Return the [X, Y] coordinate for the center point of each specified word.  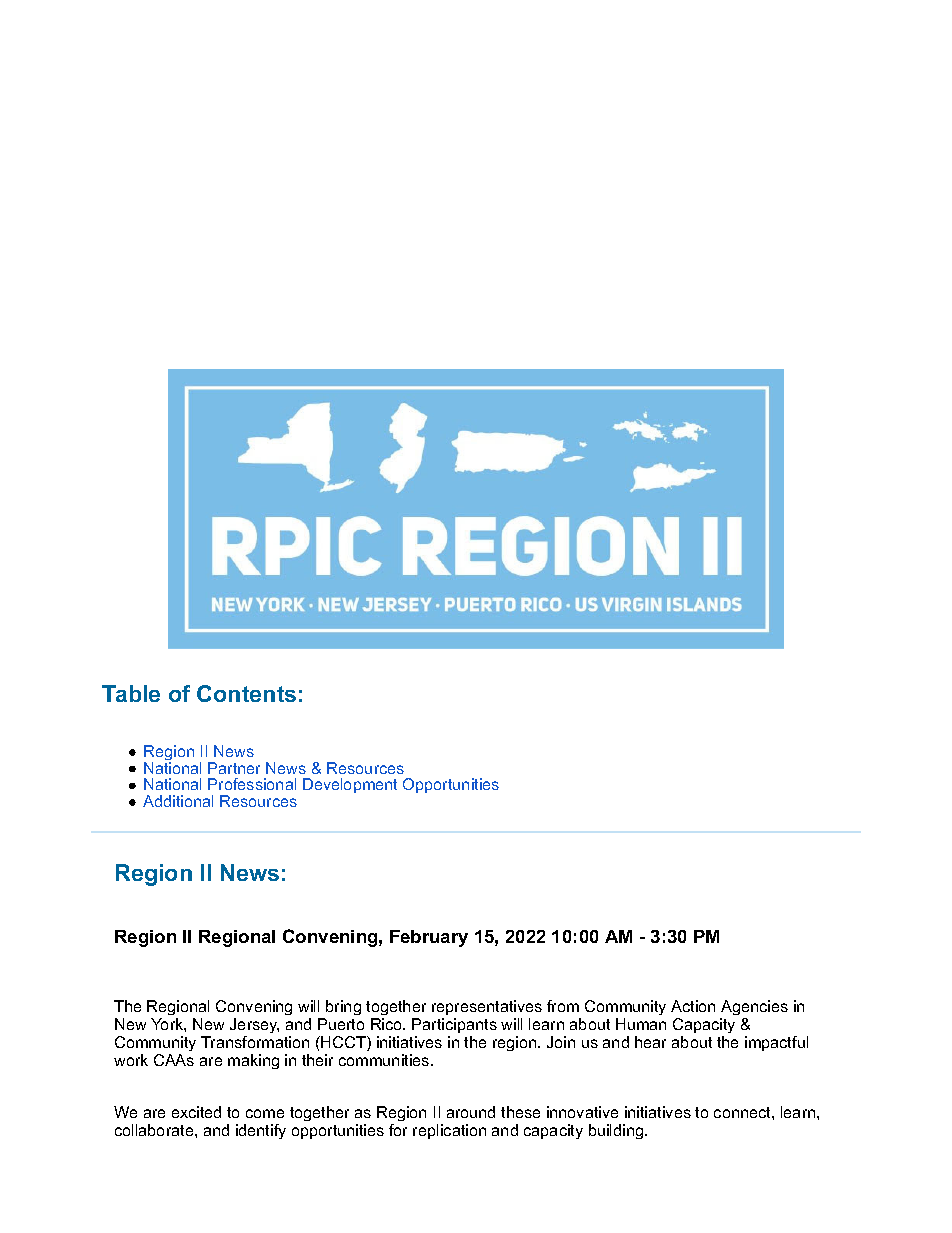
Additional [178, 801]
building [617, 1131]
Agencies [754, 1009]
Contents [246, 693]
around [471, 1112]
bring [342, 1009]
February [429, 938]
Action [693, 1006]
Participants [454, 1025]
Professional [252, 784]
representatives [487, 1007]
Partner [234, 768]
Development [350, 785]
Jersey [254, 1027]
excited [196, 1112]
